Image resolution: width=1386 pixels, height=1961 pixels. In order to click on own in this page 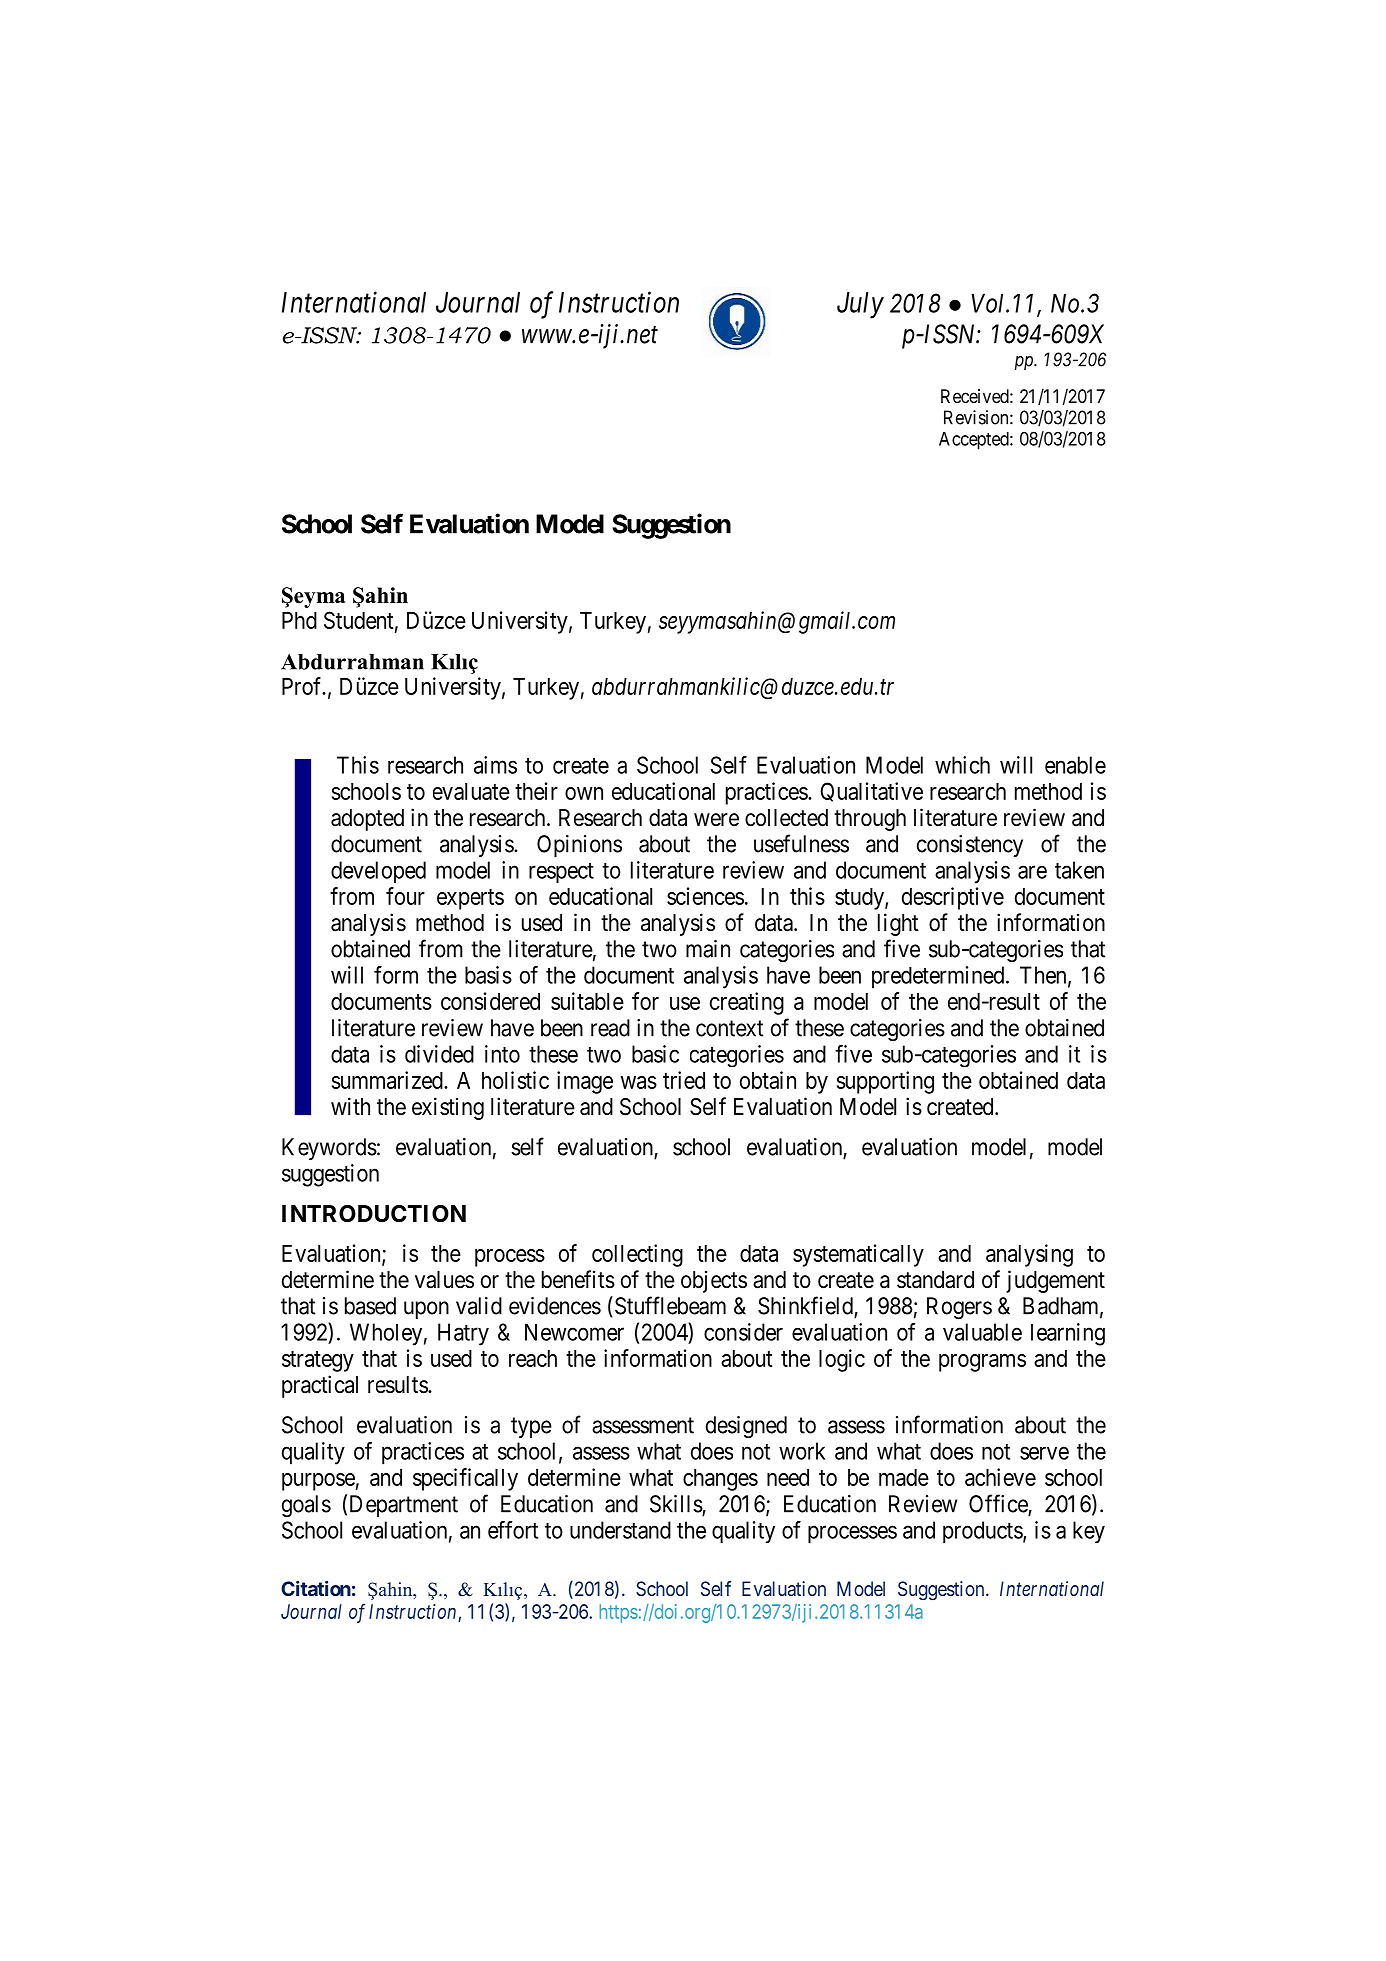, I will do `click(584, 793)`.
